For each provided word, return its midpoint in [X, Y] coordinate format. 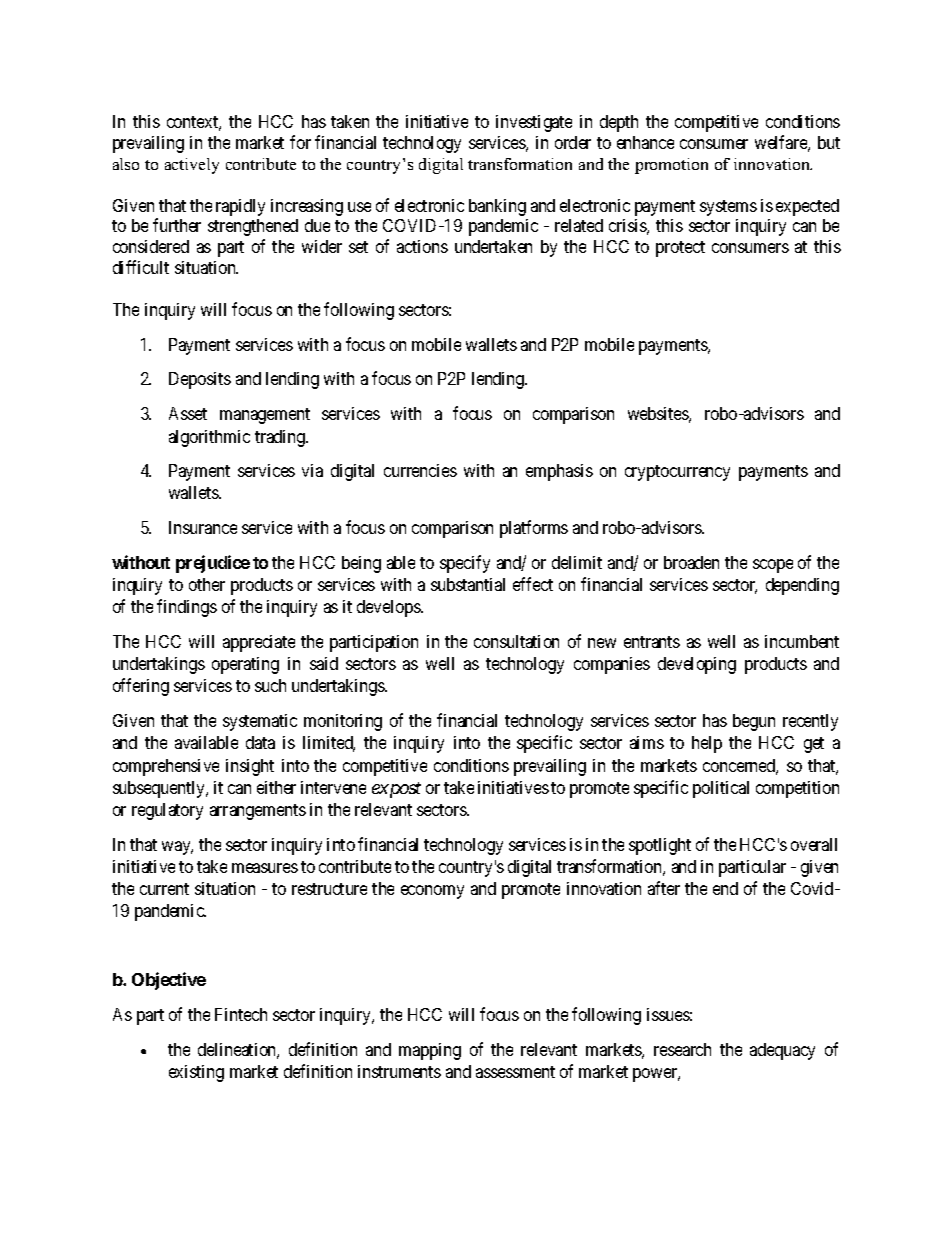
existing [196, 1073]
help [707, 744]
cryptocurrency [677, 473]
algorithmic [209, 438]
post [404, 790]
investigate [534, 123]
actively [192, 166]
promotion [671, 166]
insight [250, 767]
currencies [420, 470]
